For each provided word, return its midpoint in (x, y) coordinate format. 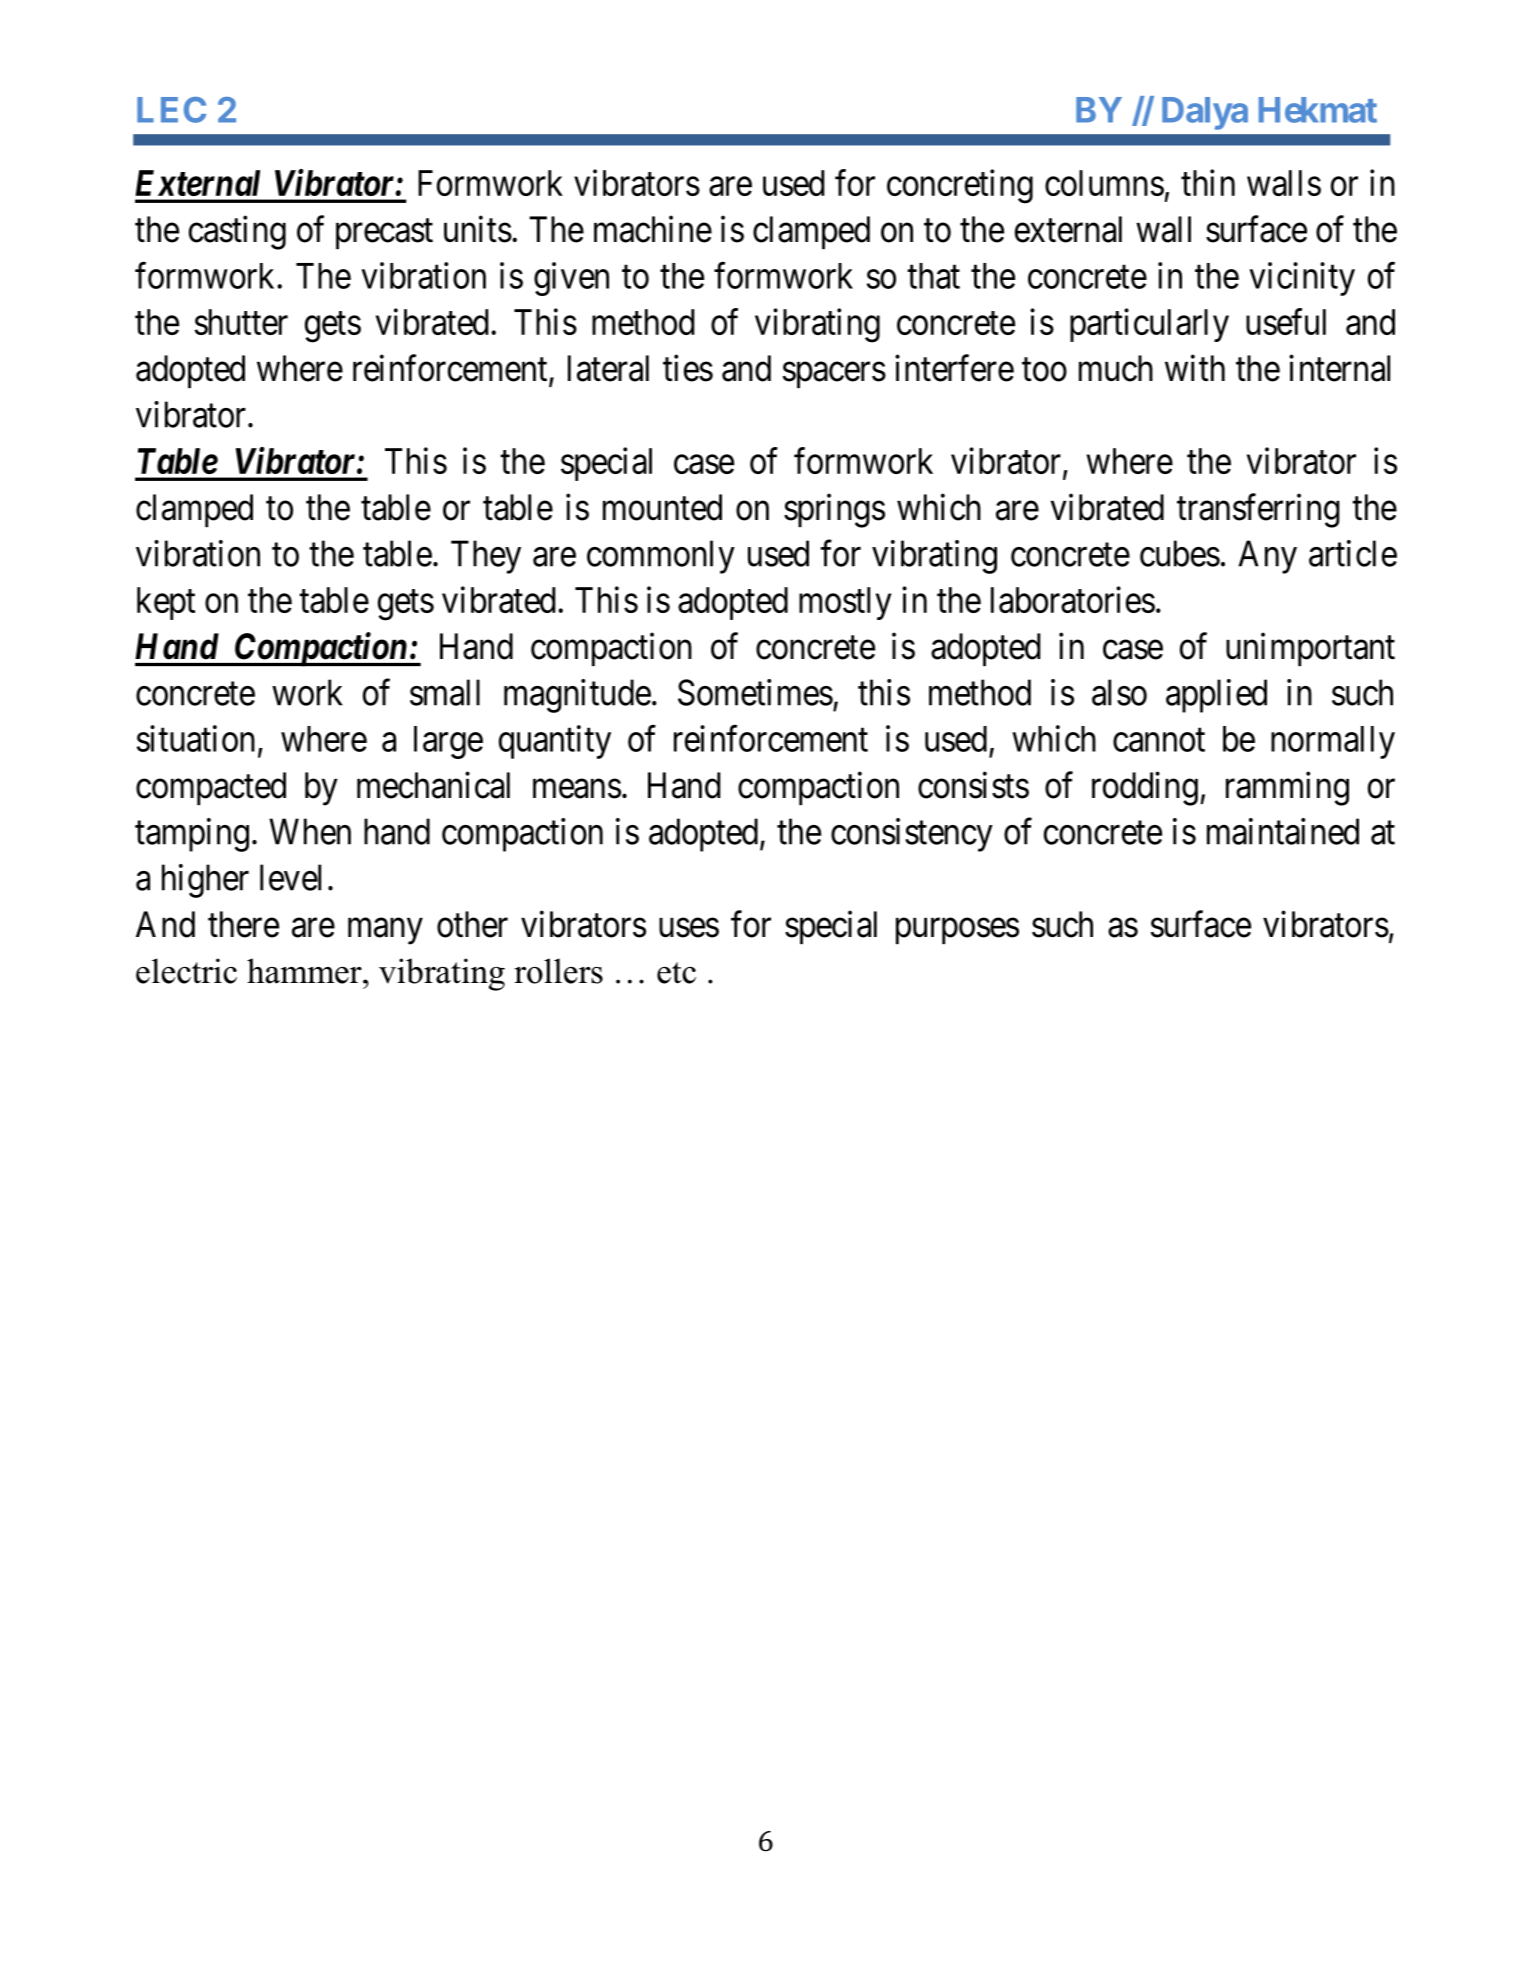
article (1353, 553)
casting (237, 233)
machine (653, 229)
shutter (241, 322)
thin (1208, 182)
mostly (845, 603)
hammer (305, 971)
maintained (1283, 831)
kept (166, 603)
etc (676, 973)
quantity (555, 742)
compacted (211, 788)
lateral (608, 368)
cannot (1159, 740)
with (1195, 367)
